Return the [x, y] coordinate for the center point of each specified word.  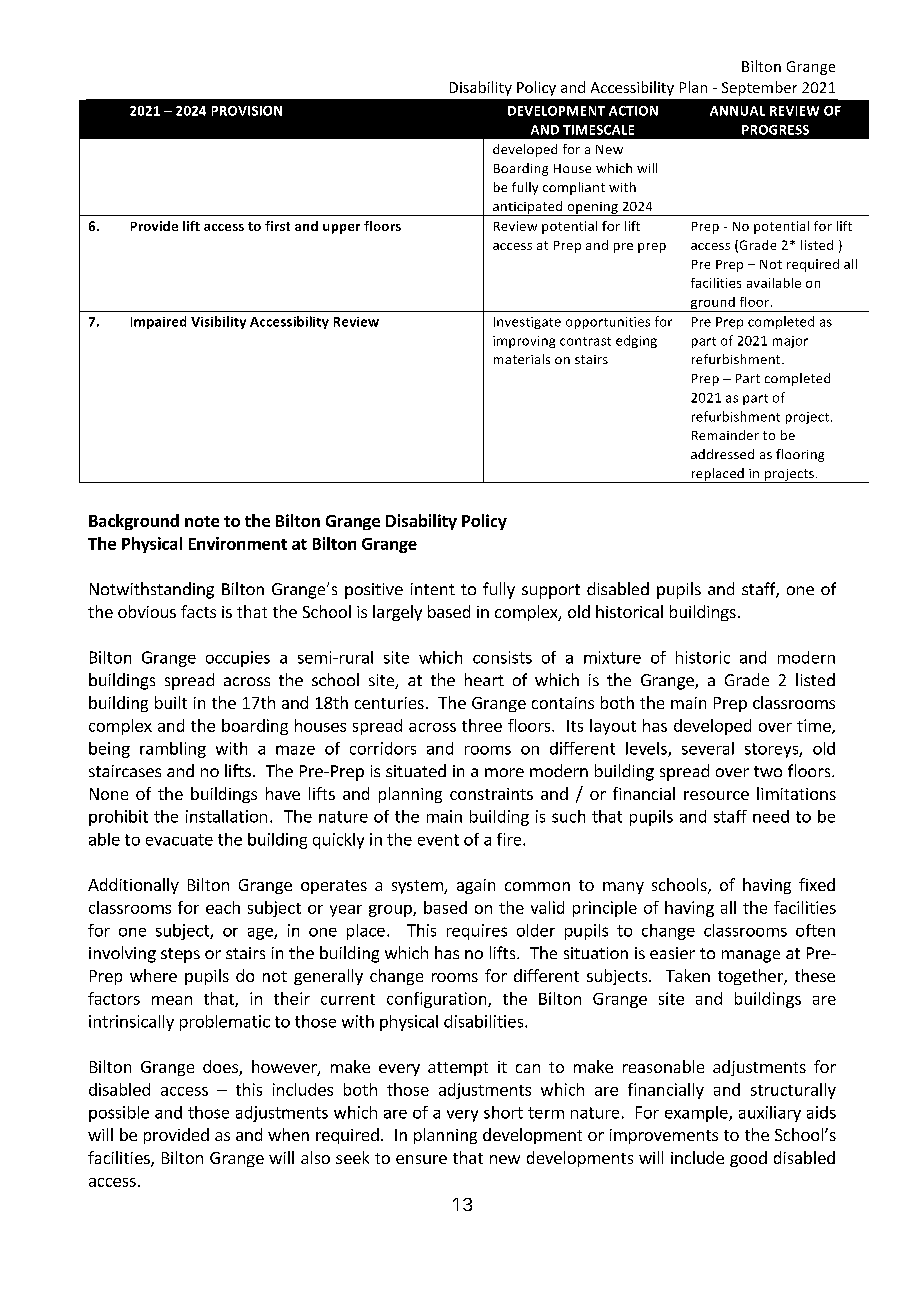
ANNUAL [737, 111]
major [790, 342]
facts [198, 611]
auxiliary [770, 1114]
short [503, 1112]
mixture [612, 657]
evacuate [179, 840]
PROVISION [247, 111]
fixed [817, 884]
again [476, 886]
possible [119, 1114]
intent [433, 589]
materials [522, 359]
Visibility [218, 322]
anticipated [528, 208]
